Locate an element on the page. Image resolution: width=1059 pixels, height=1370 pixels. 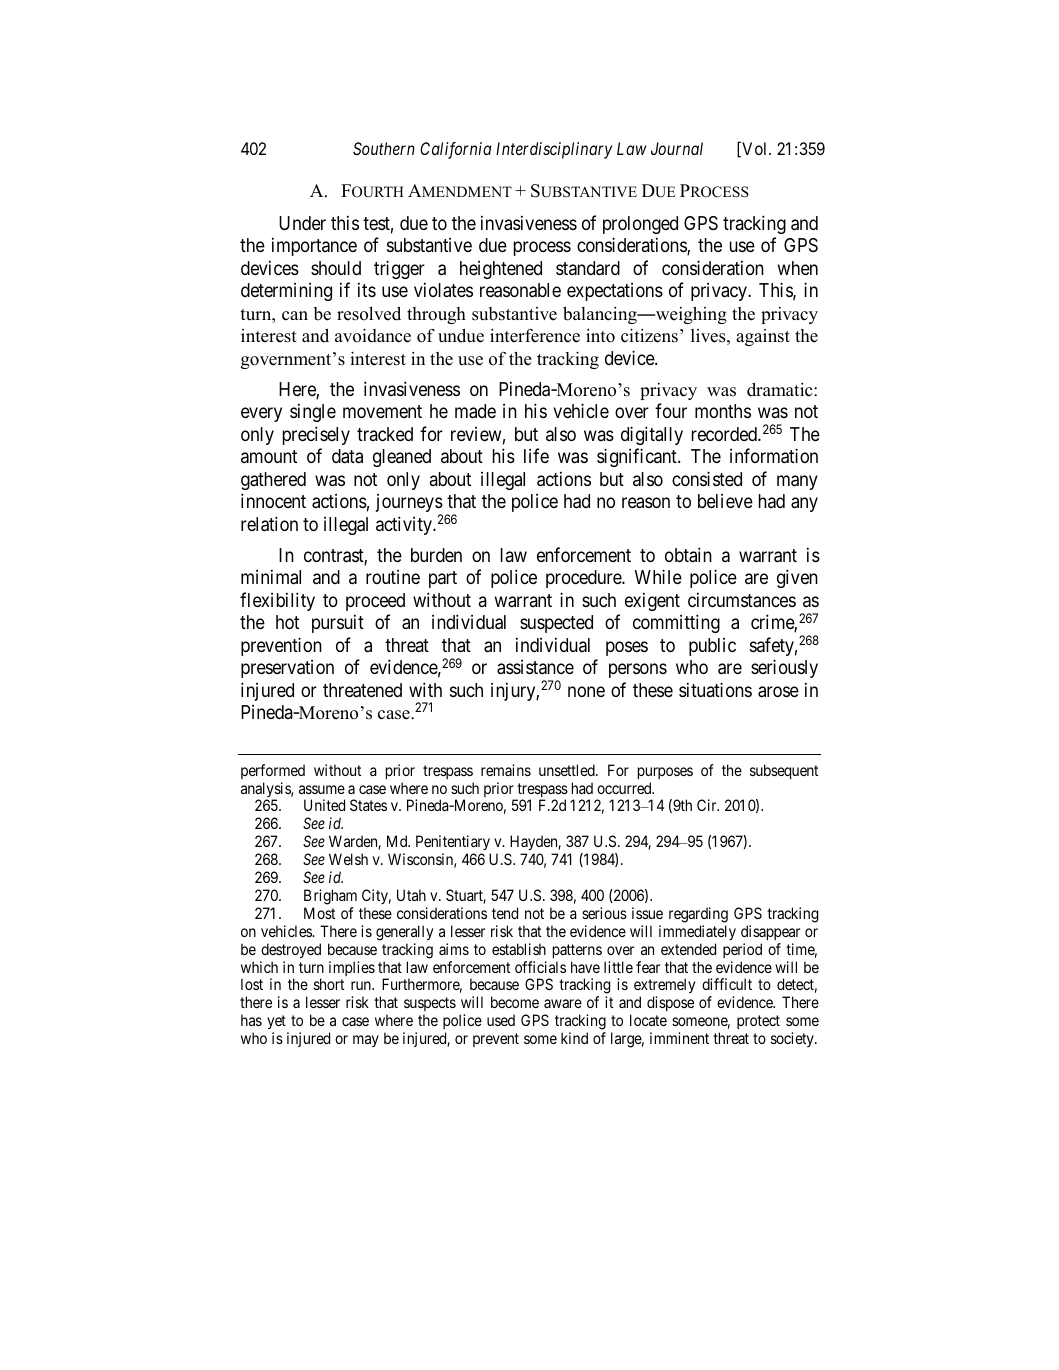
Interdisciplinary is located at coordinates (554, 150).
